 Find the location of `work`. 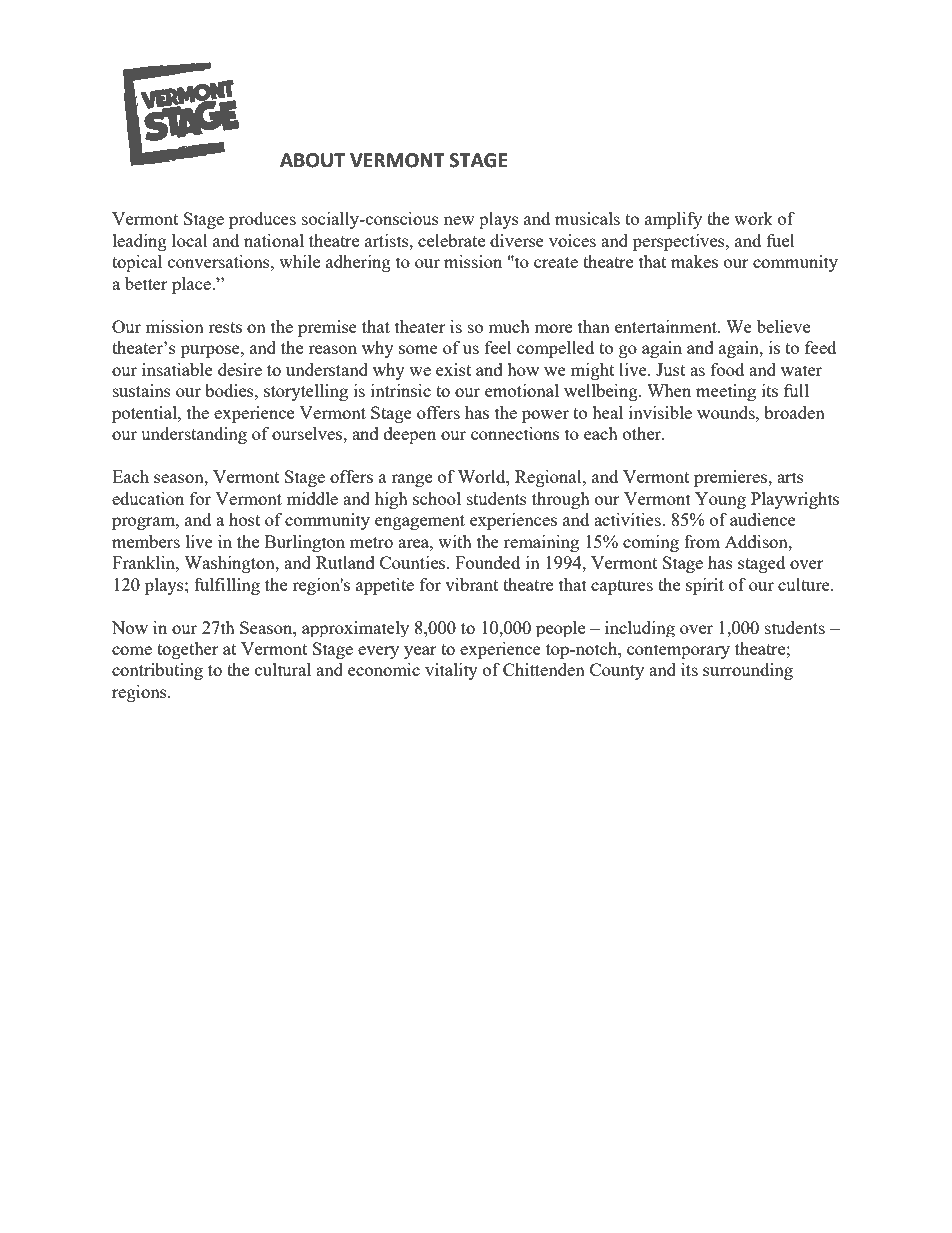

work is located at coordinates (753, 218).
